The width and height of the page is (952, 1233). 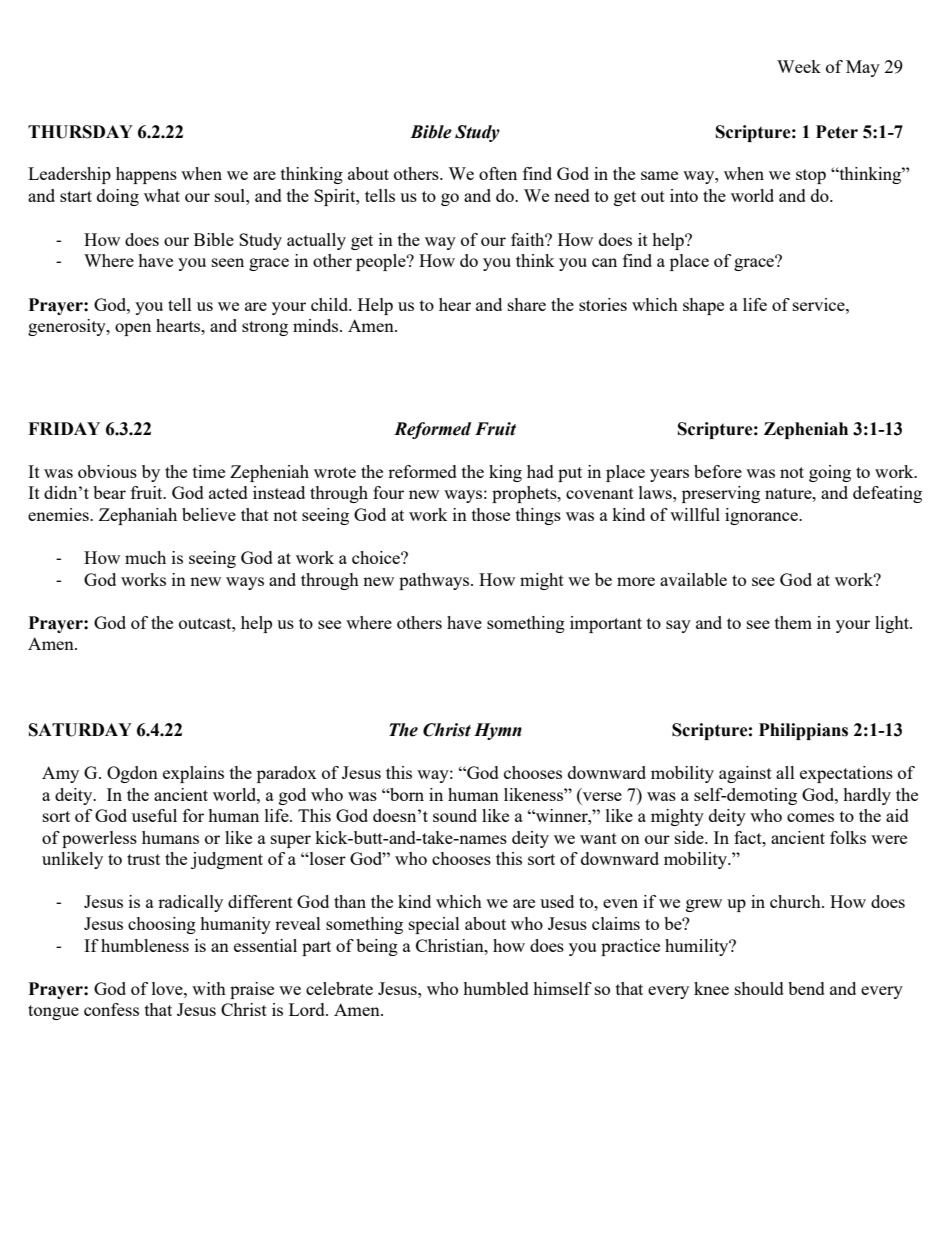 I want to click on bend, so click(x=806, y=988).
